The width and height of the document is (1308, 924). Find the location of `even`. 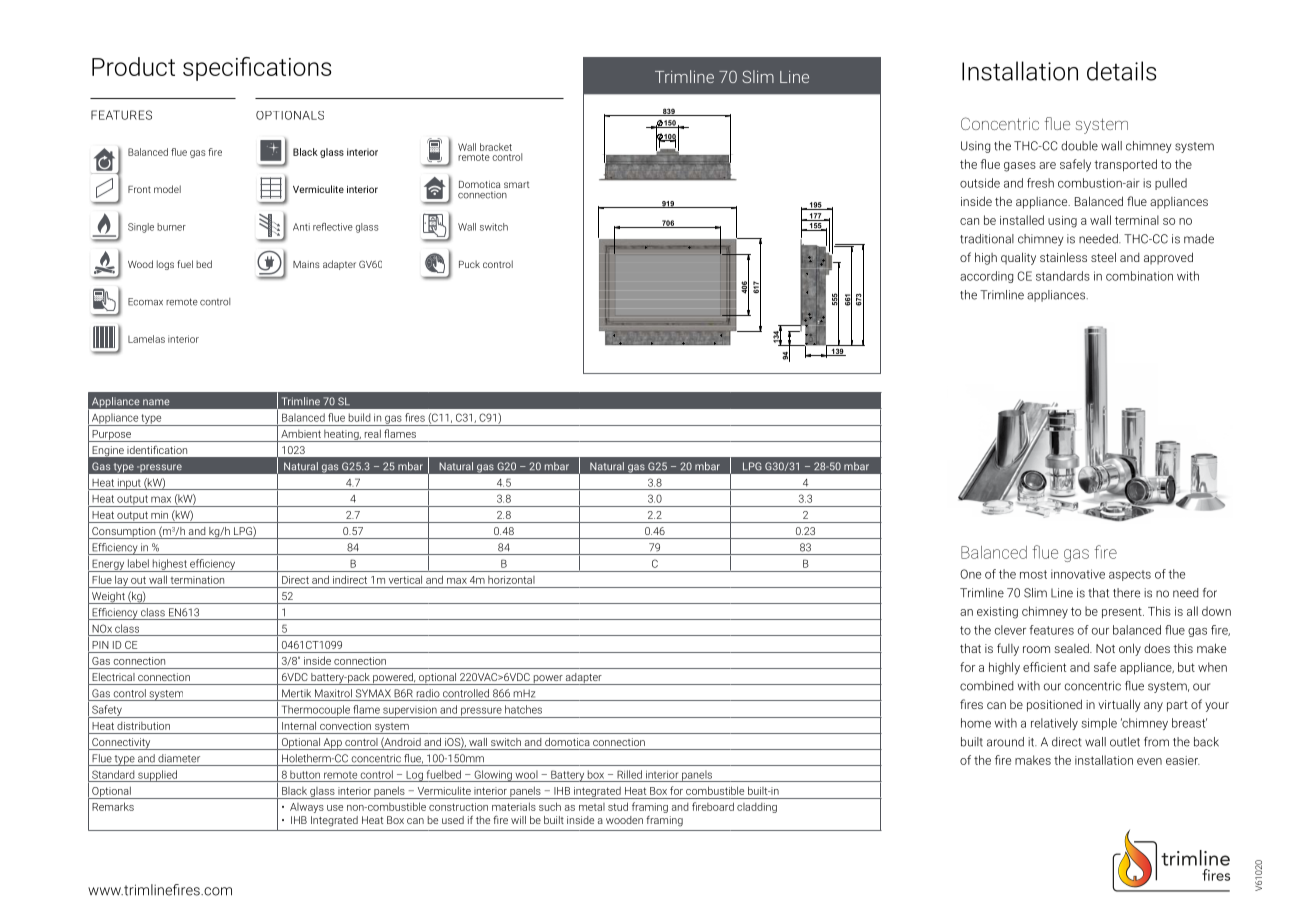

even is located at coordinates (1149, 761).
